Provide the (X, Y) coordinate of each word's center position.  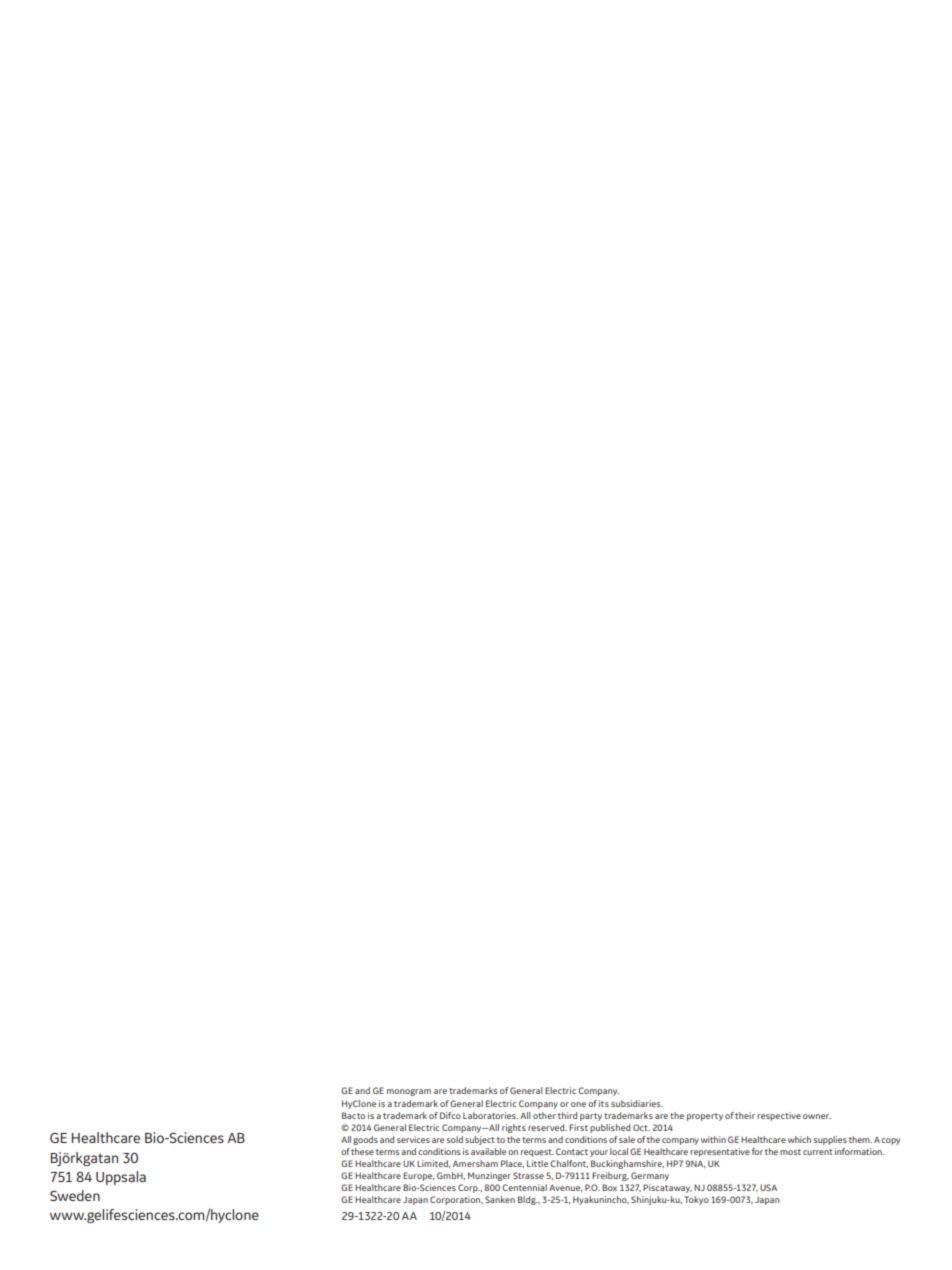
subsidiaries (637, 1103)
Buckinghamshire (627, 1164)
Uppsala (121, 1178)
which (799, 1139)
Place (512, 1164)
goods (365, 1140)
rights (514, 1128)
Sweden (75, 1195)
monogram (409, 1092)
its (604, 1103)
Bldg (527, 1200)
